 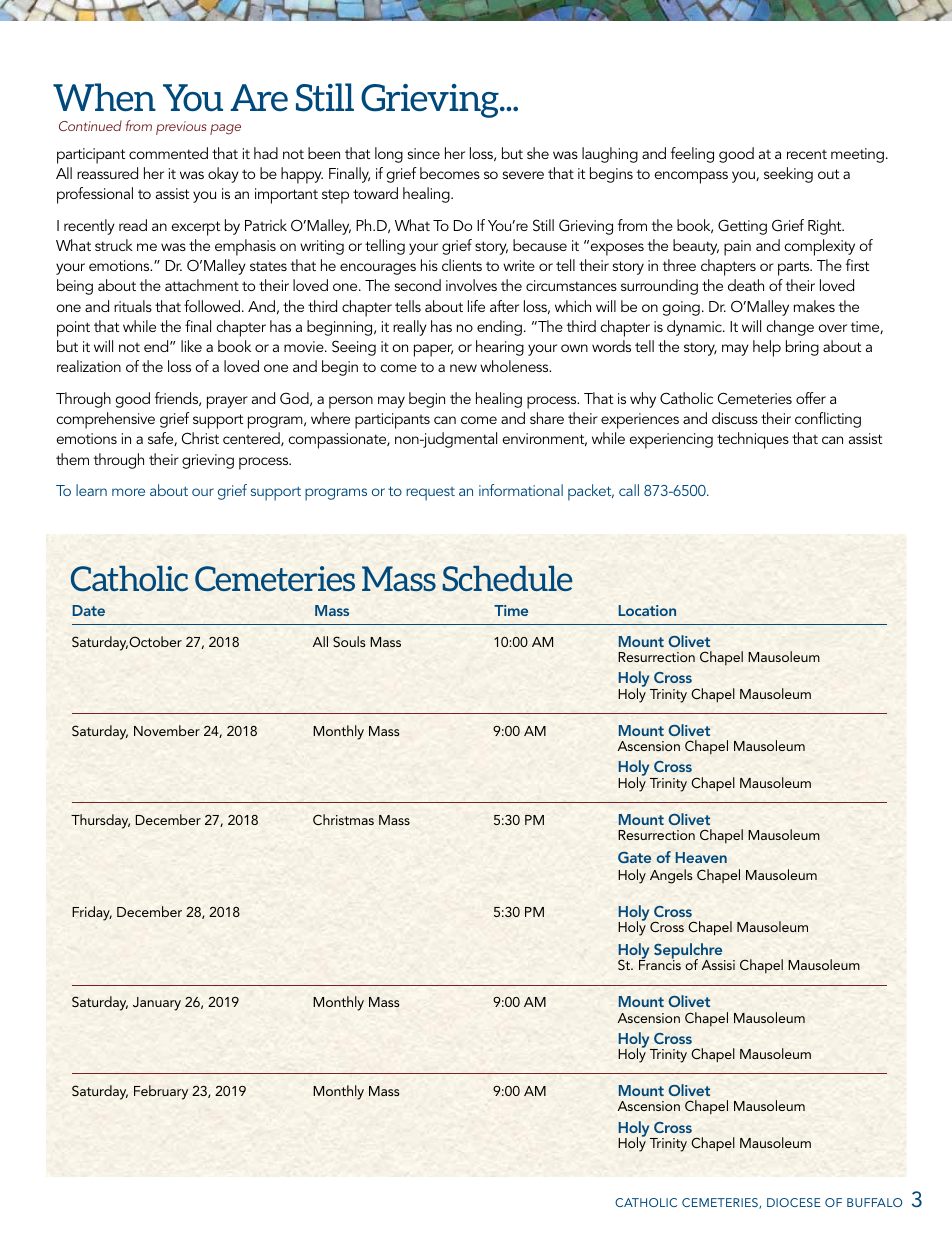 What do you see at coordinates (753, 440) in the image?
I see `techniques` at bounding box center [753, 440].
